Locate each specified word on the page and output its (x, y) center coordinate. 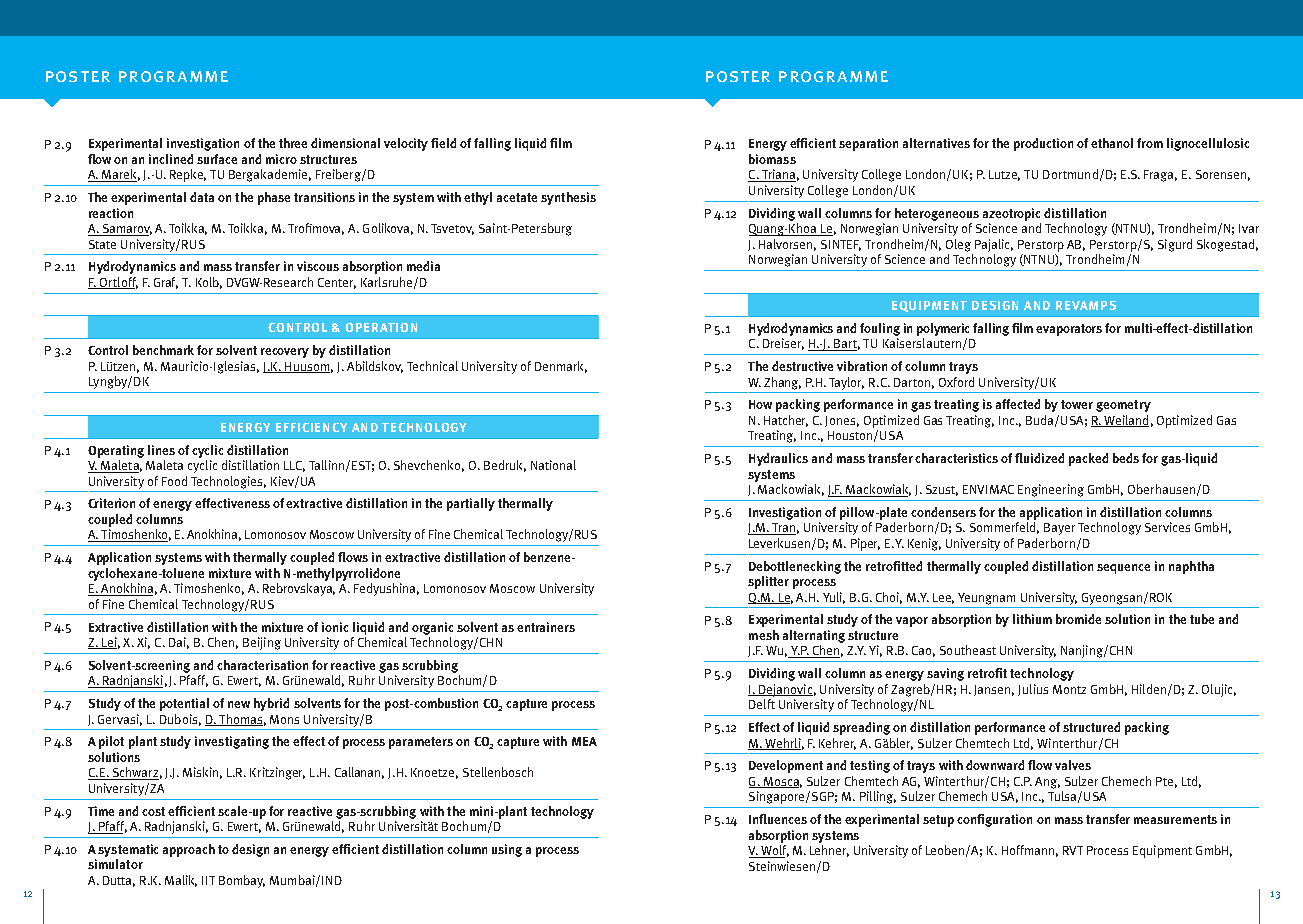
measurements (1175, 819)
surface (217, 159)
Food (174, 481)
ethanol (1112, 143)
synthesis (568, 198)
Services (1167, 527)
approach (189, 850)
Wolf (774, 851)
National (553, 465)
